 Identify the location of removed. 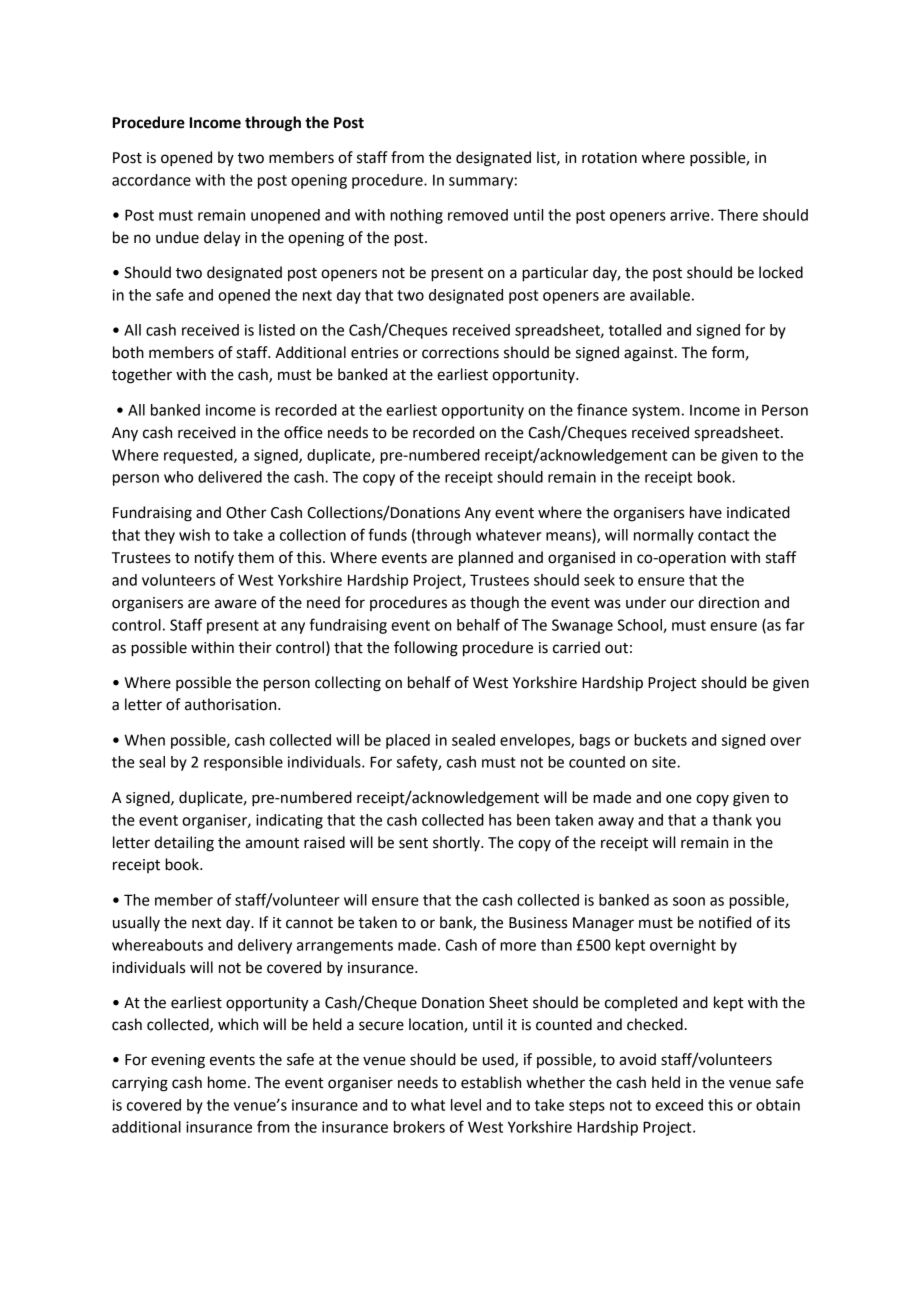
(478, 215).
